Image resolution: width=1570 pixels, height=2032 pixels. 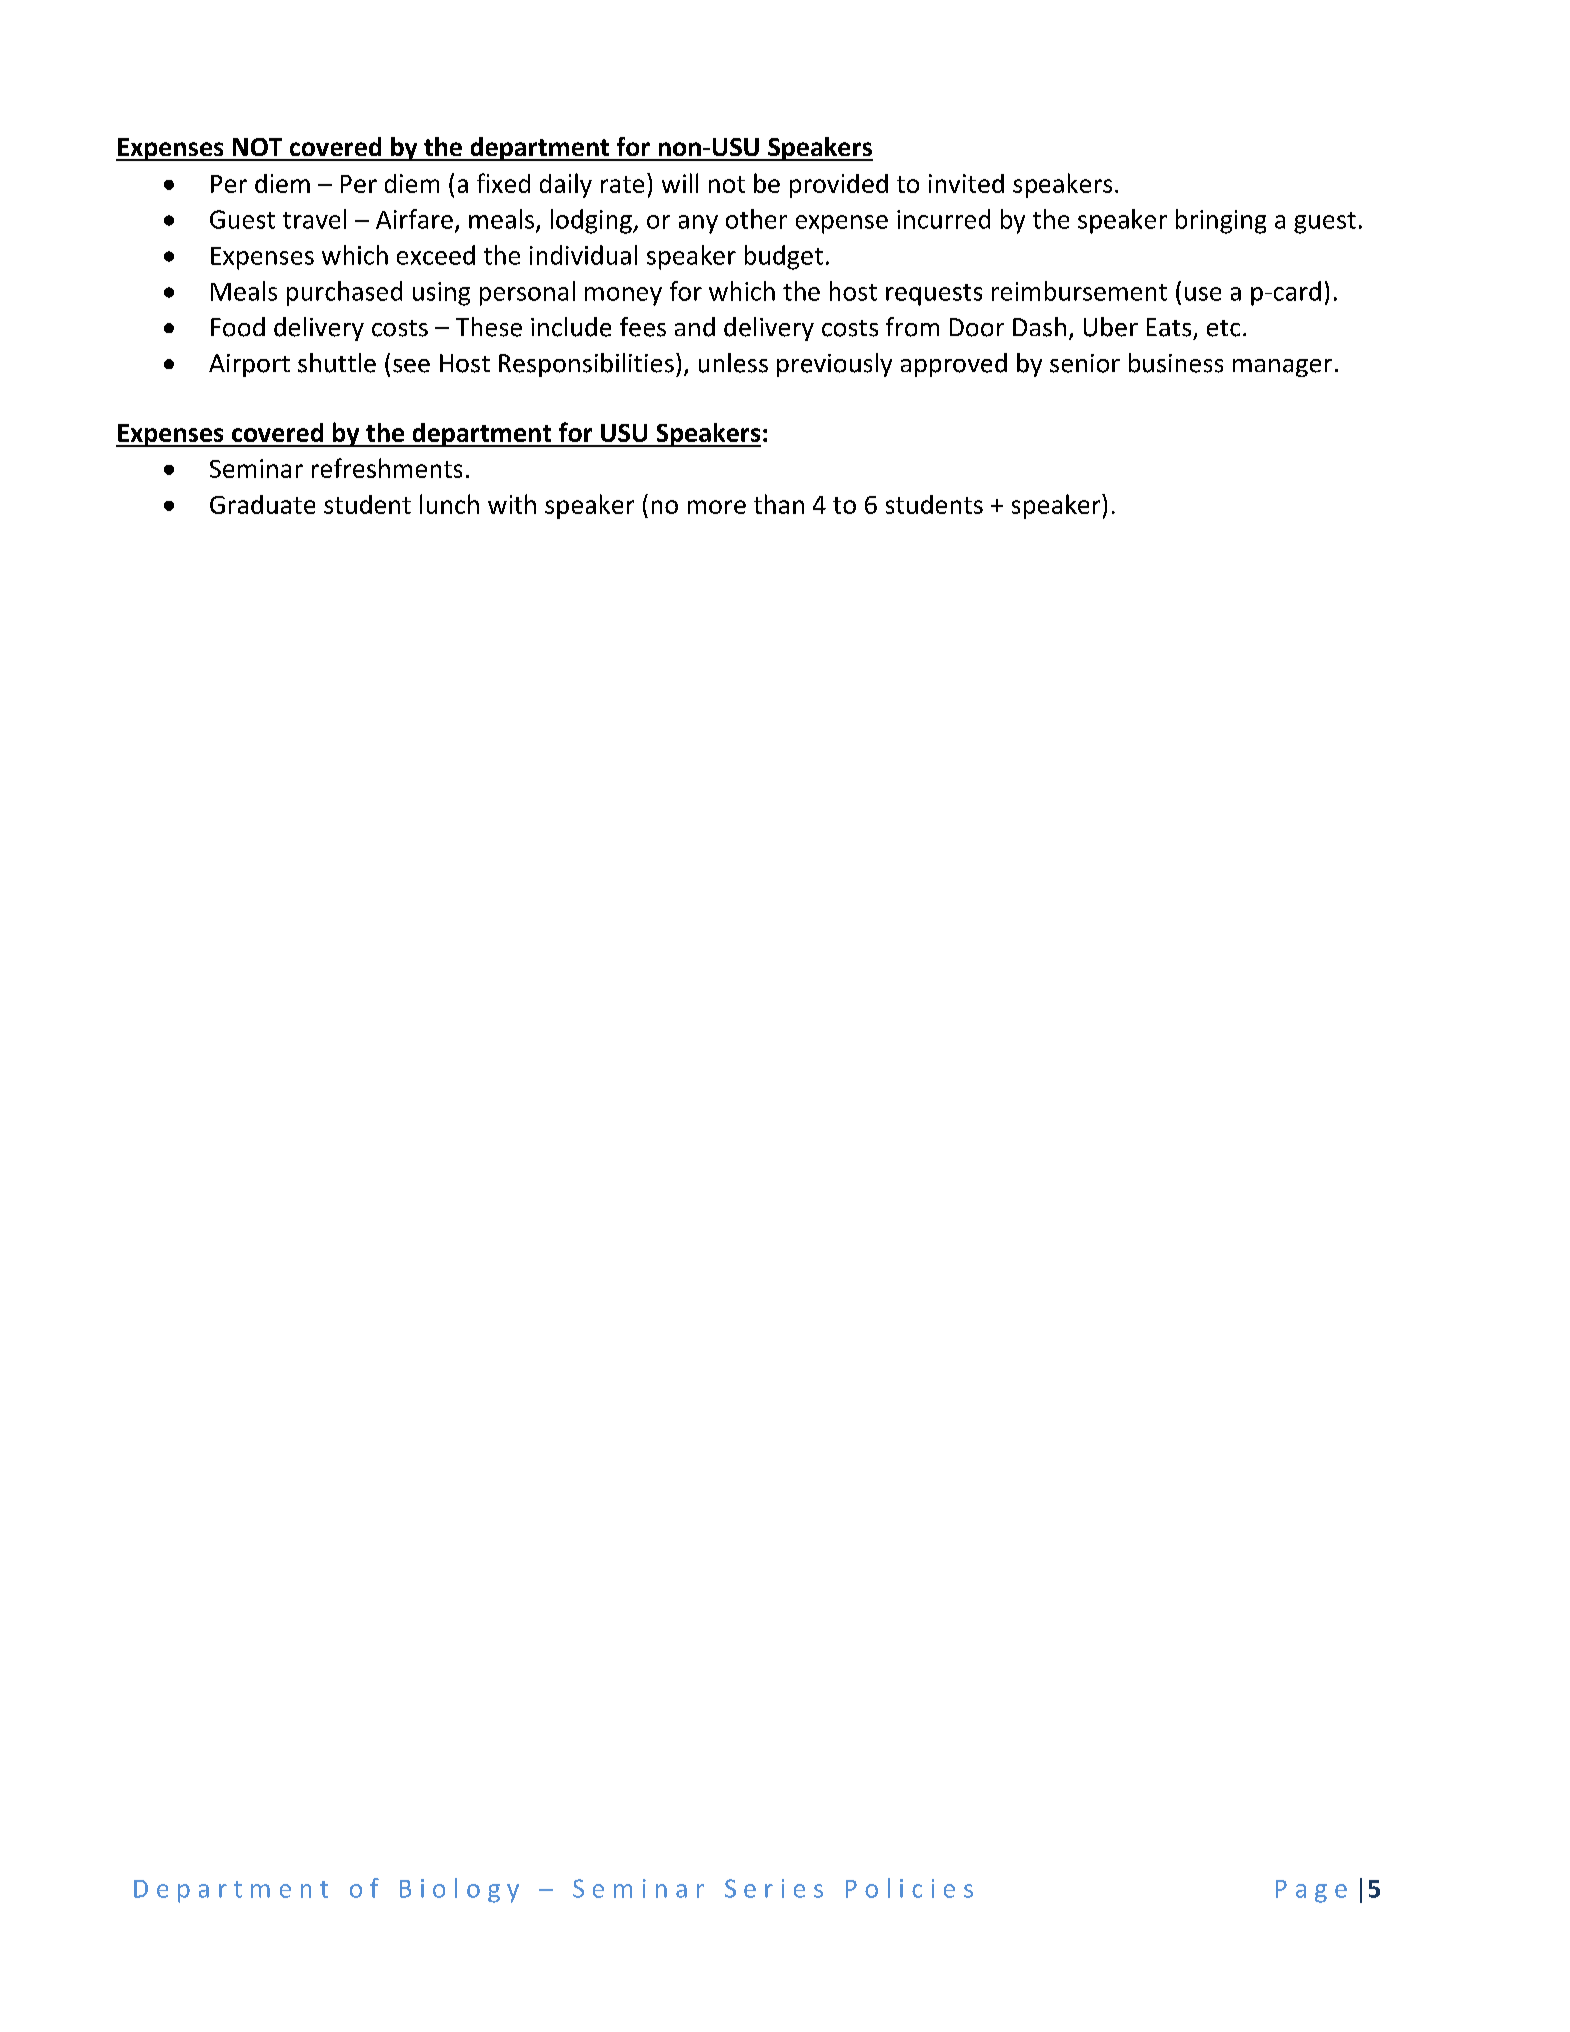 I want to click on lunch, so click(x=449, y=504).
